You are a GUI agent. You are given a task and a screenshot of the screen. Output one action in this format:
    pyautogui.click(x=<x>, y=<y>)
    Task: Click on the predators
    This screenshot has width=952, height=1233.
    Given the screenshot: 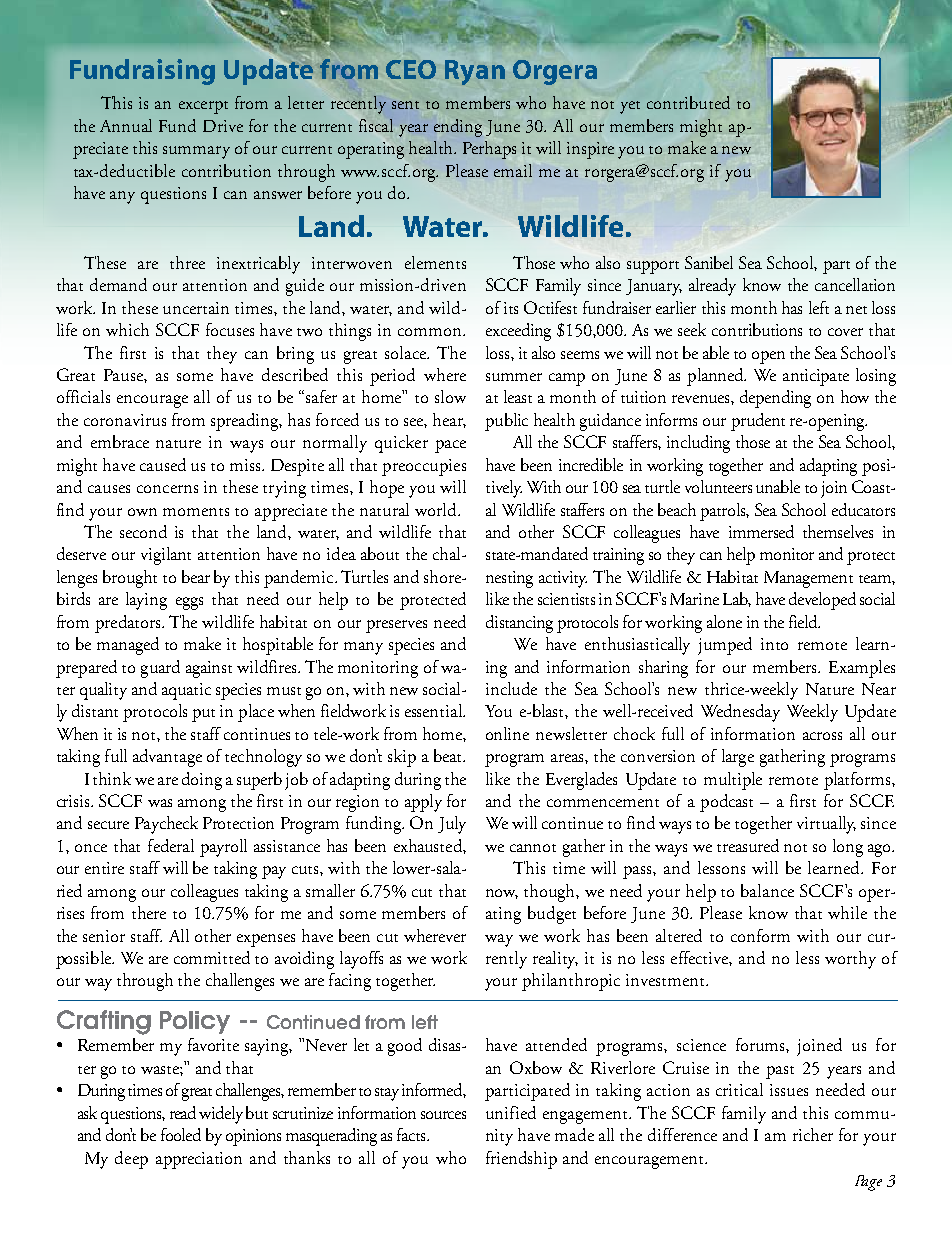 What is the action you would take?
    pyautogui.click(x=129, y=624)
